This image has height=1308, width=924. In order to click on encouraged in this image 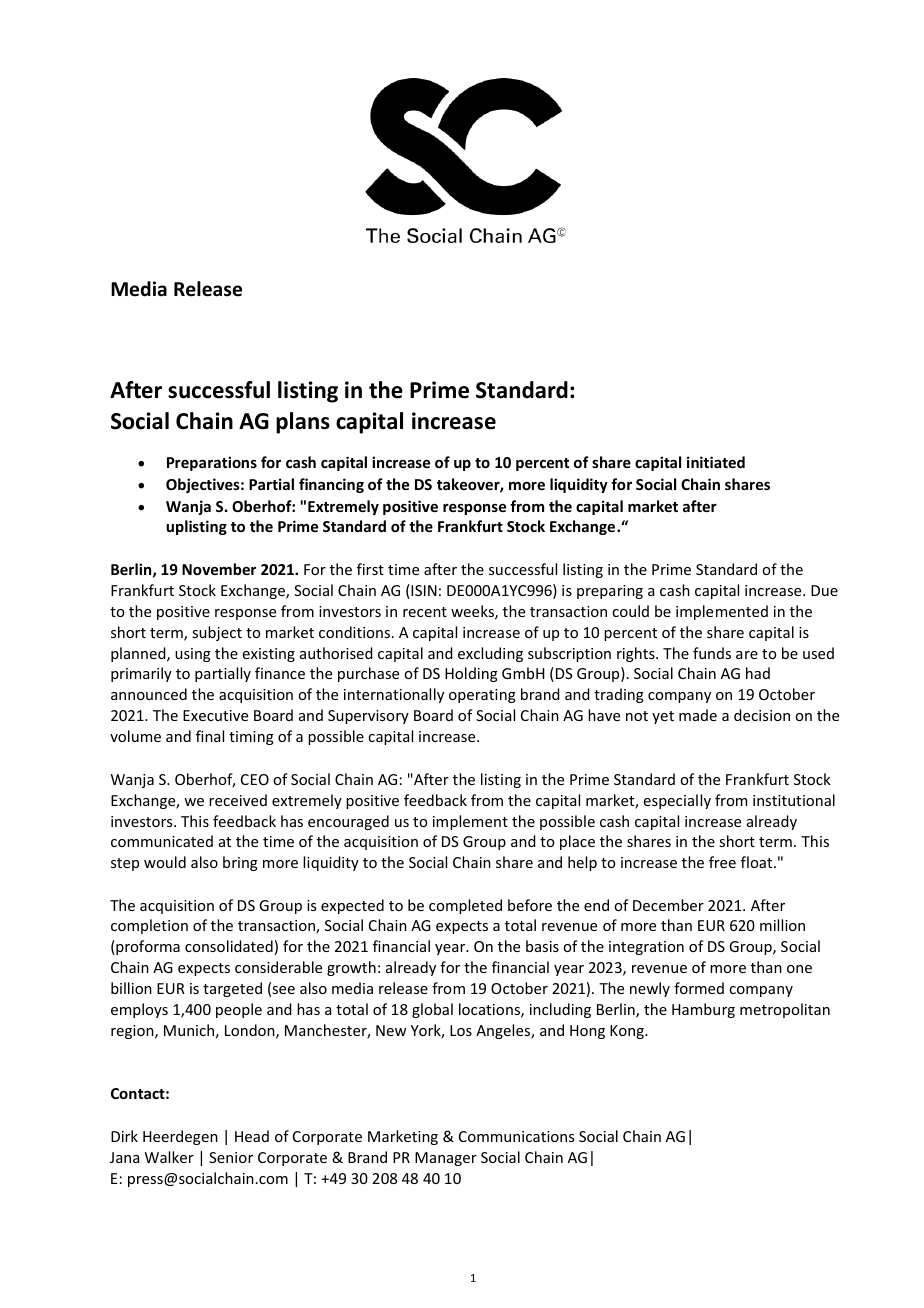, I will do `click(348, 822)`.
